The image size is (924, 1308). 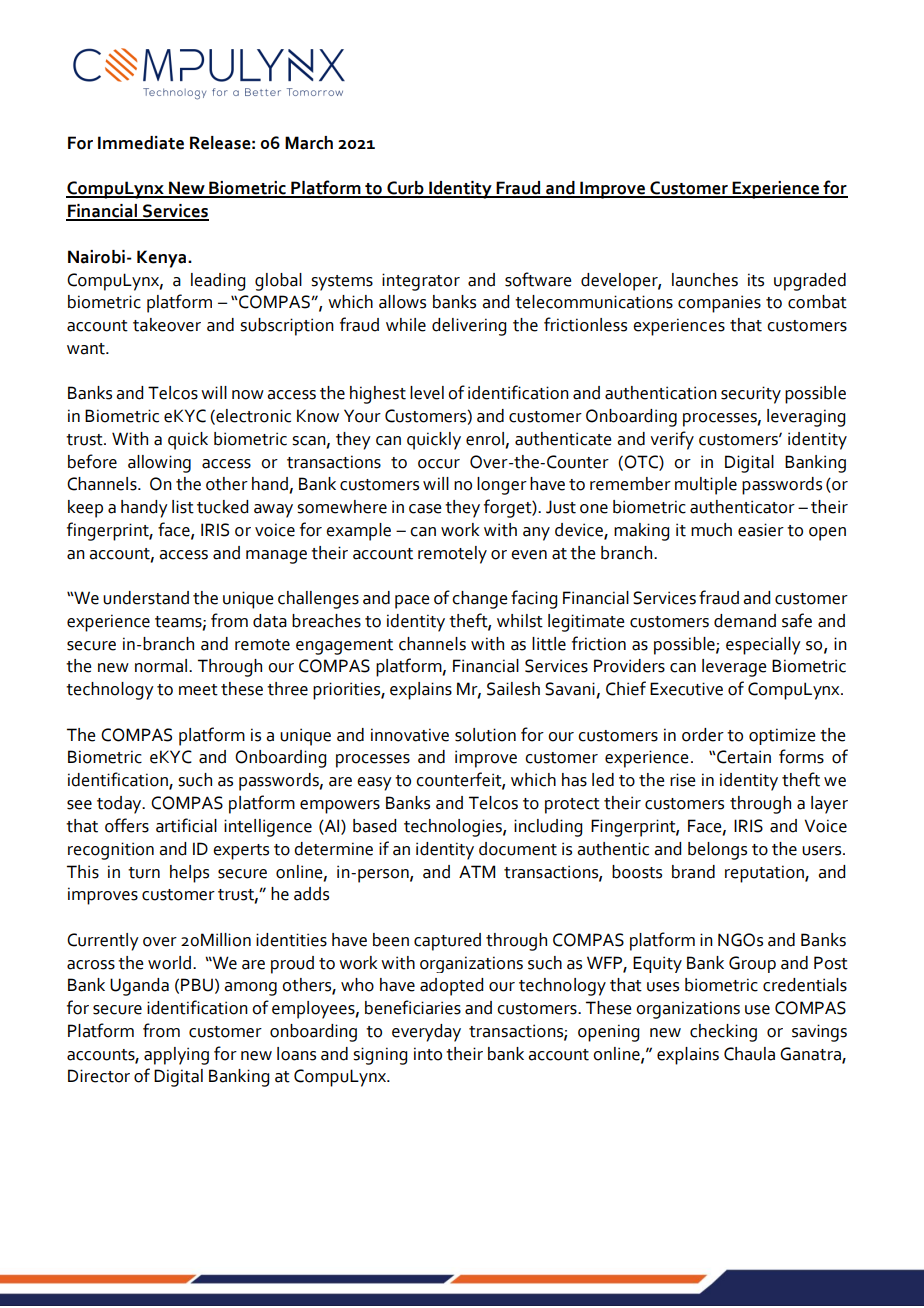 What do you see at coordinates (159, 464) in the screenshot?
I see `allowing` at bounding box center [159, 464].
